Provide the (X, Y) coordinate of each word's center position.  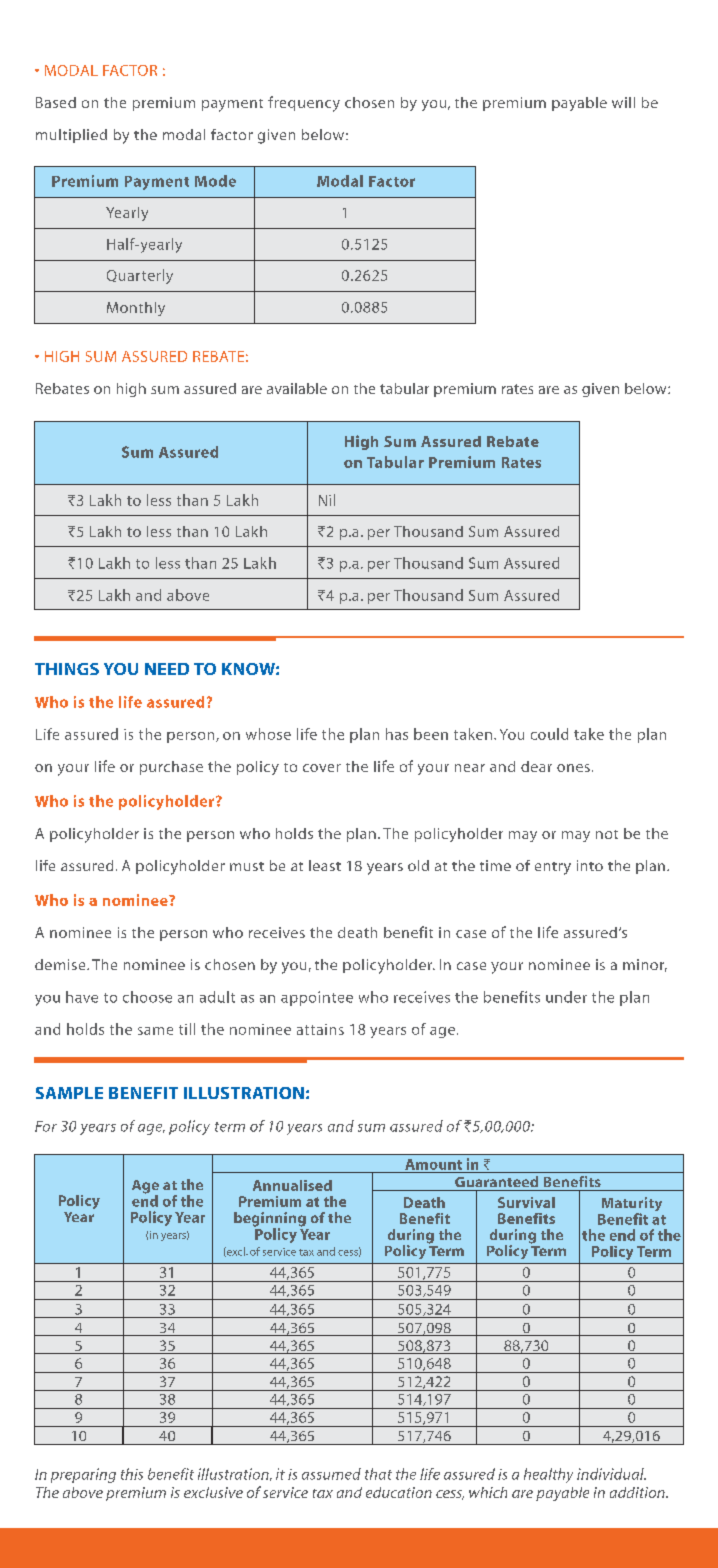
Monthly (136, 309)
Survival (526, 1202)
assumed (331, 1474)
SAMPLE (69, 1093)
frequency (304, 104)
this (132, 1474)
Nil (327, 500)
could (549, 734)
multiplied (71, 136)
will (623, 102)
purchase (171, 768)
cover (322, 768)
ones (573, 768)
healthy (548, 1475)
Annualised (292, 1185)
